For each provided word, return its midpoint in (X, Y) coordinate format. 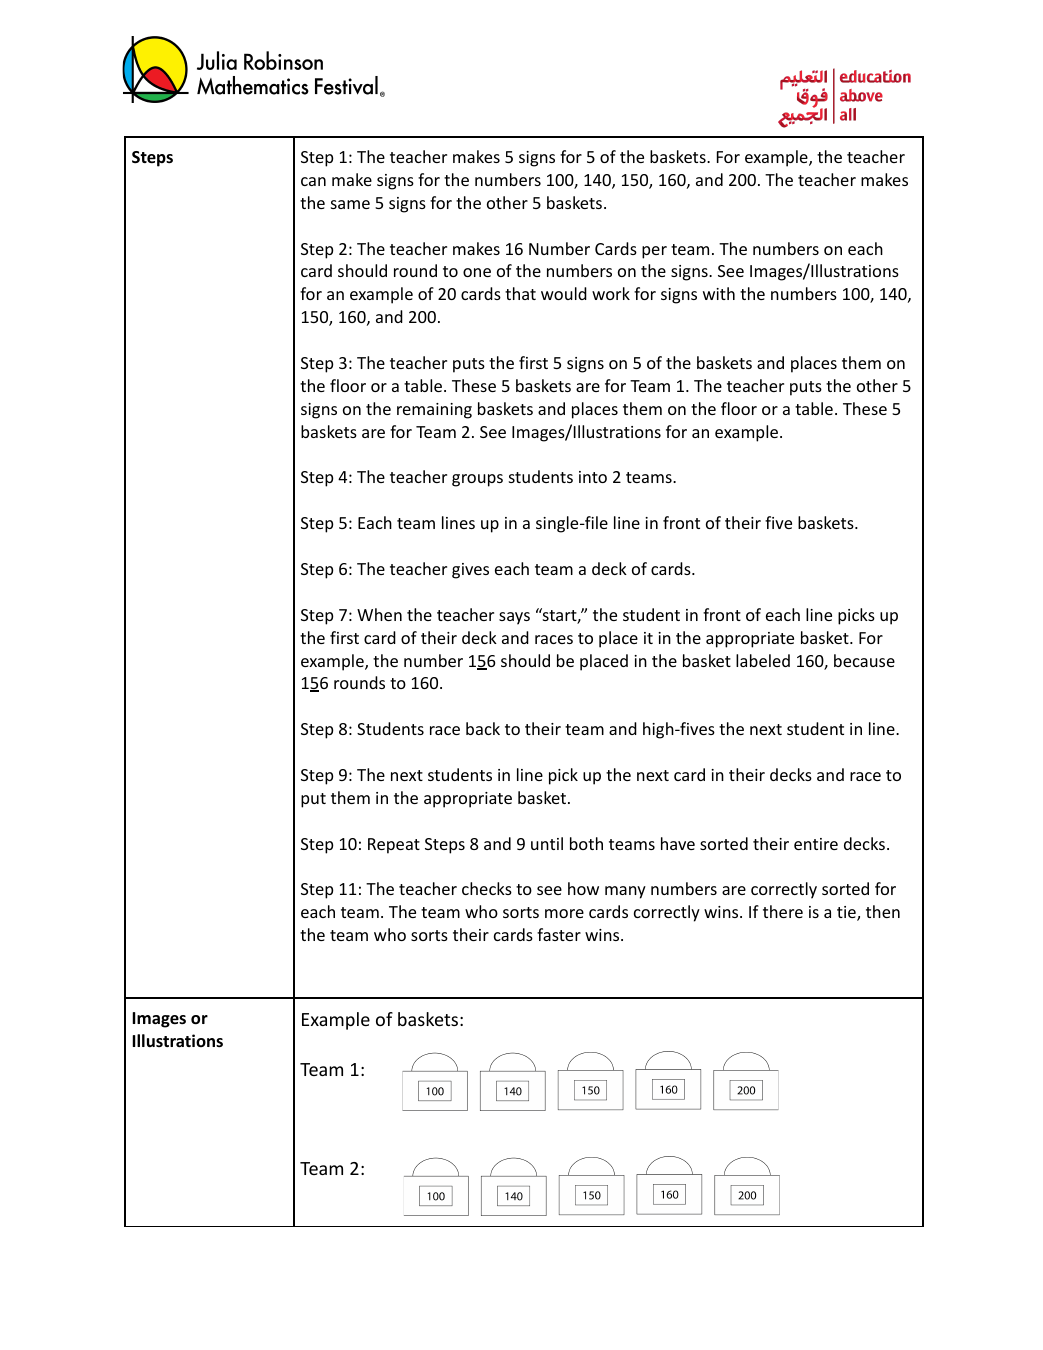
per (654, 252)
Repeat (394, 846)
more (564, 913)
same (350, 204)
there (783, 911)
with (719, 293)
